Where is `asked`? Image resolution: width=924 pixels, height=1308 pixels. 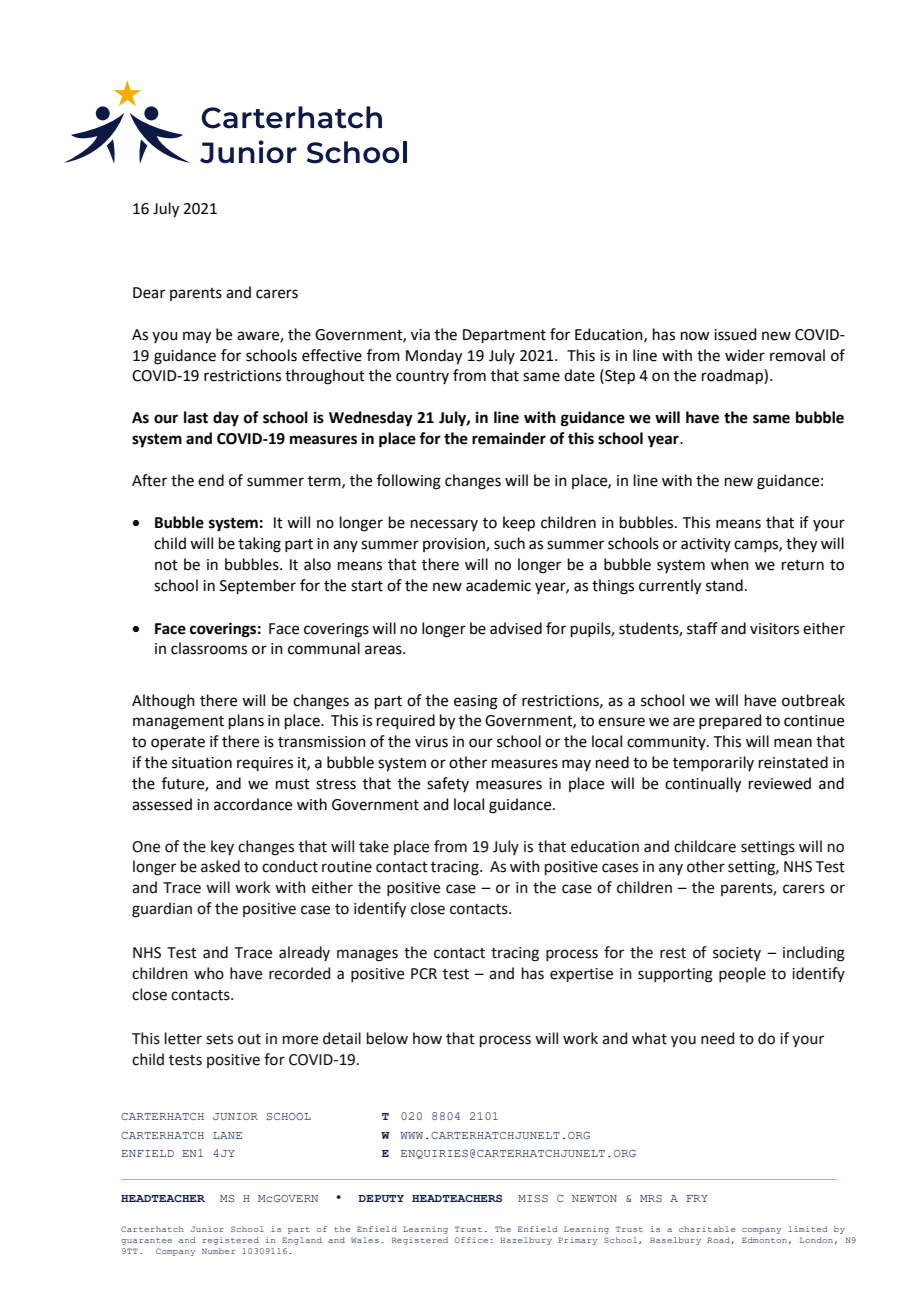
asked is located at coordinates (220, 866).
